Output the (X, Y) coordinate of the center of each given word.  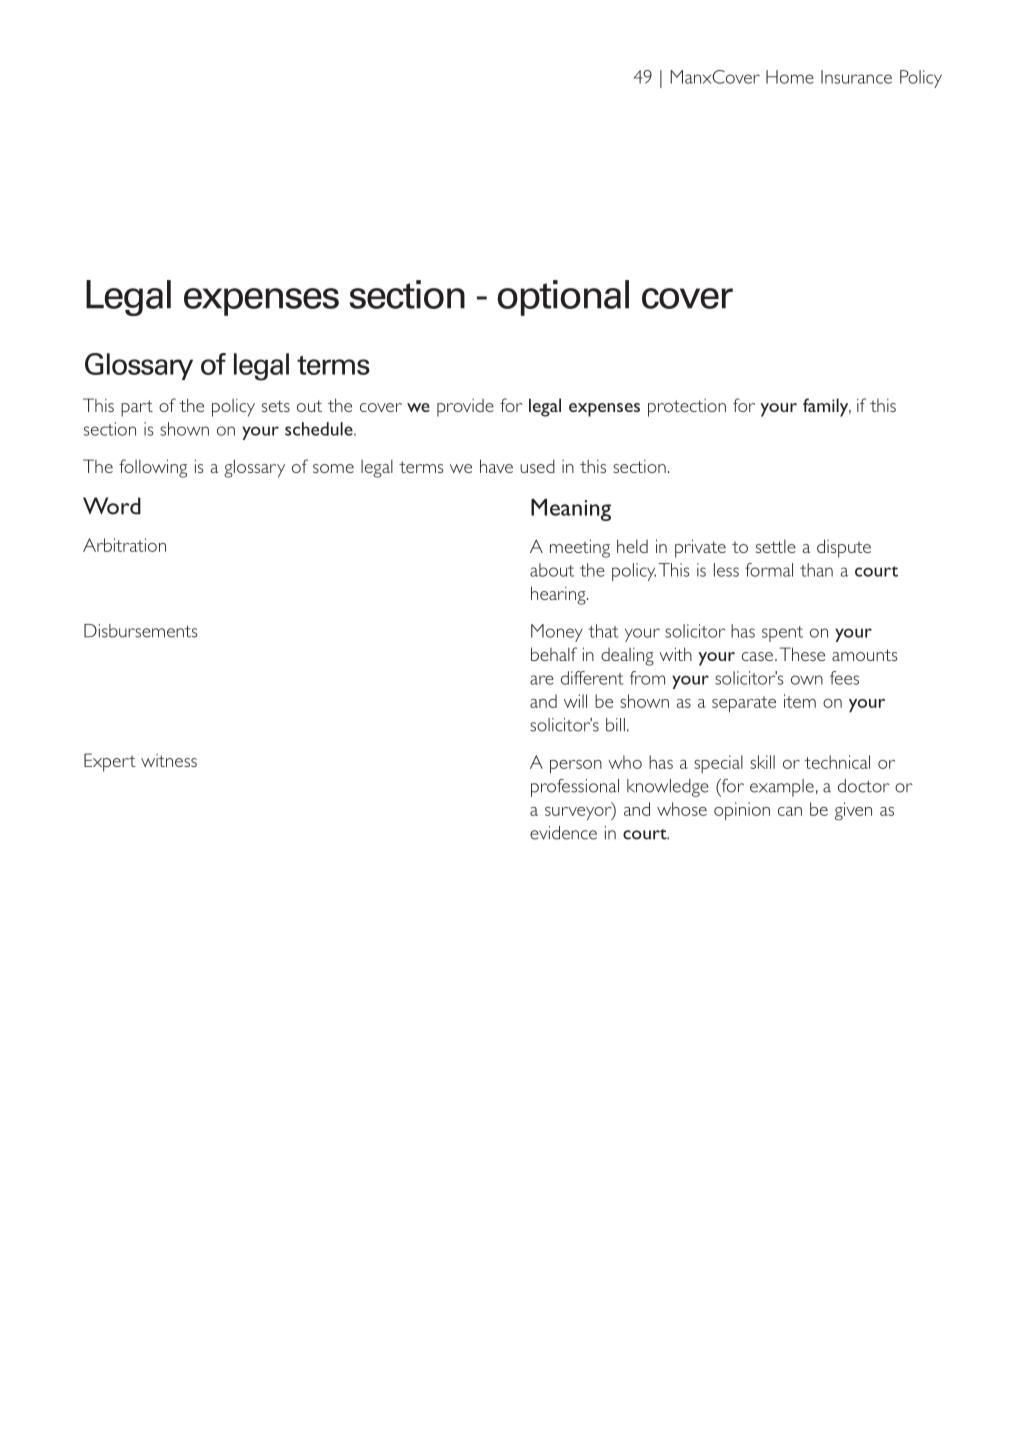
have (496, 466)
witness (169, 760)
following (153, 468)
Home (790, 77)
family (827, 407)
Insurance (856, 77)
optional (563, 298)
